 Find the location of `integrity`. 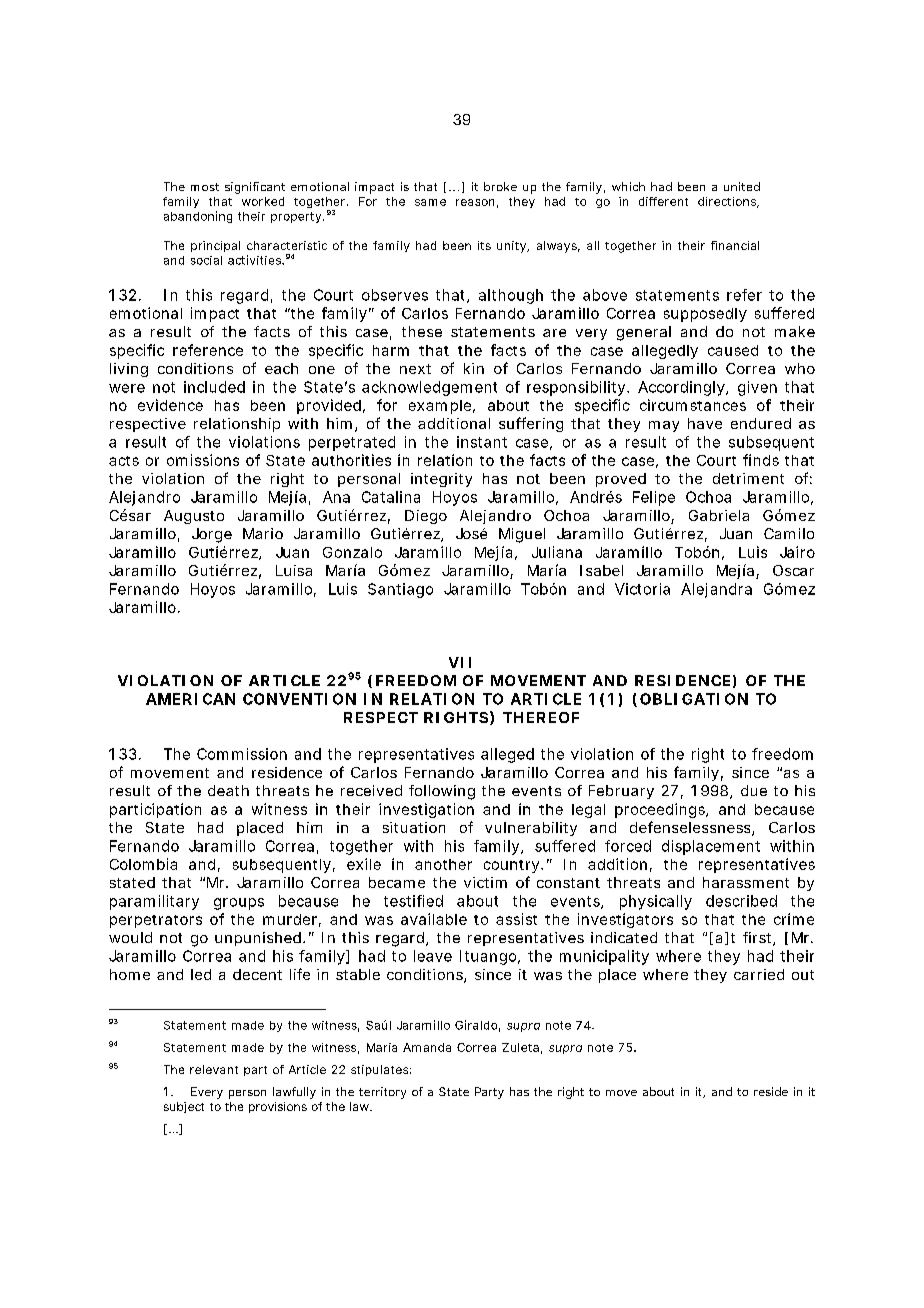

integrity is located at coordinates (441, 480).
